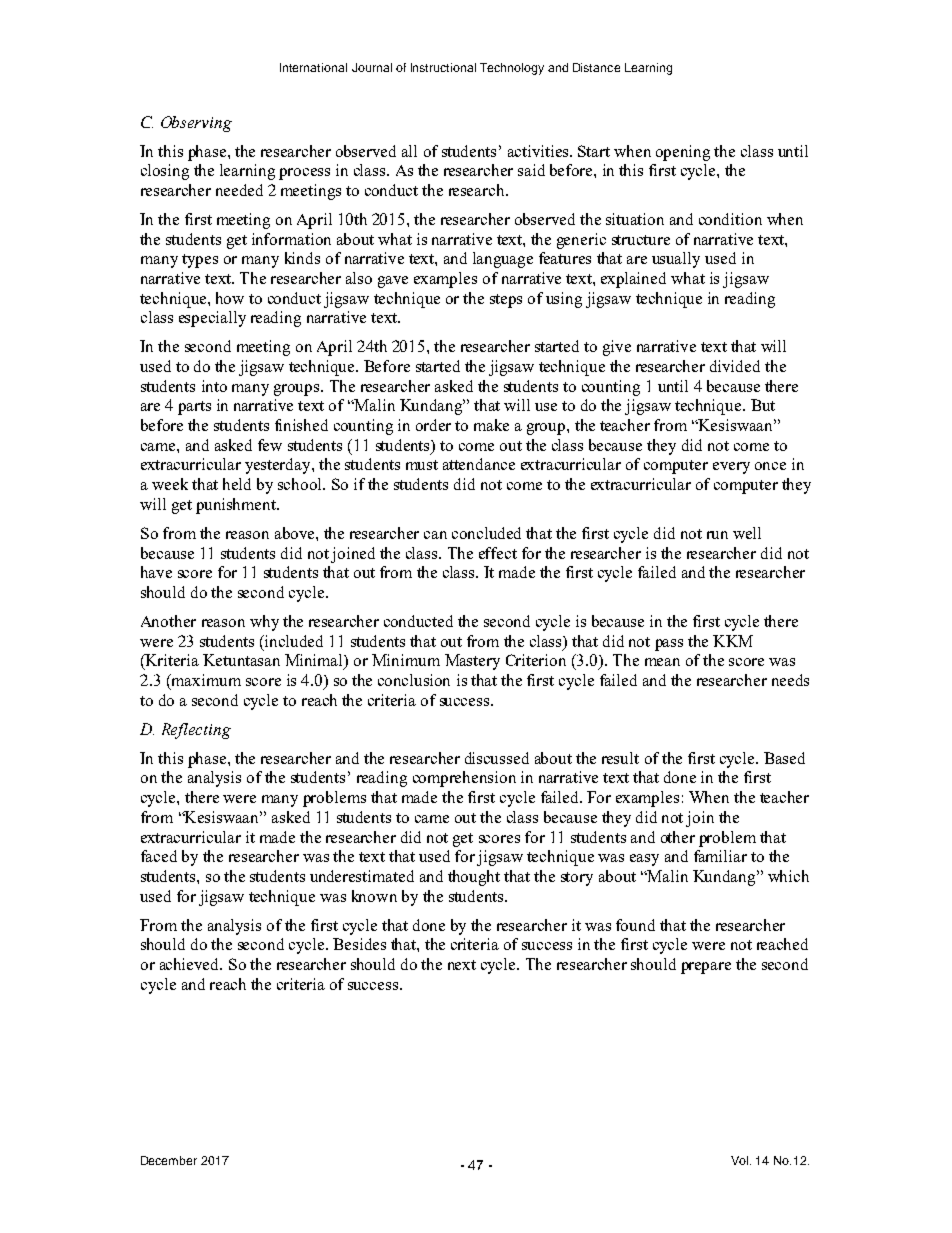 This image has width=952, height=1233. Describe the element at coordinates (683, 153) in the image. I see `opening` at that location.
